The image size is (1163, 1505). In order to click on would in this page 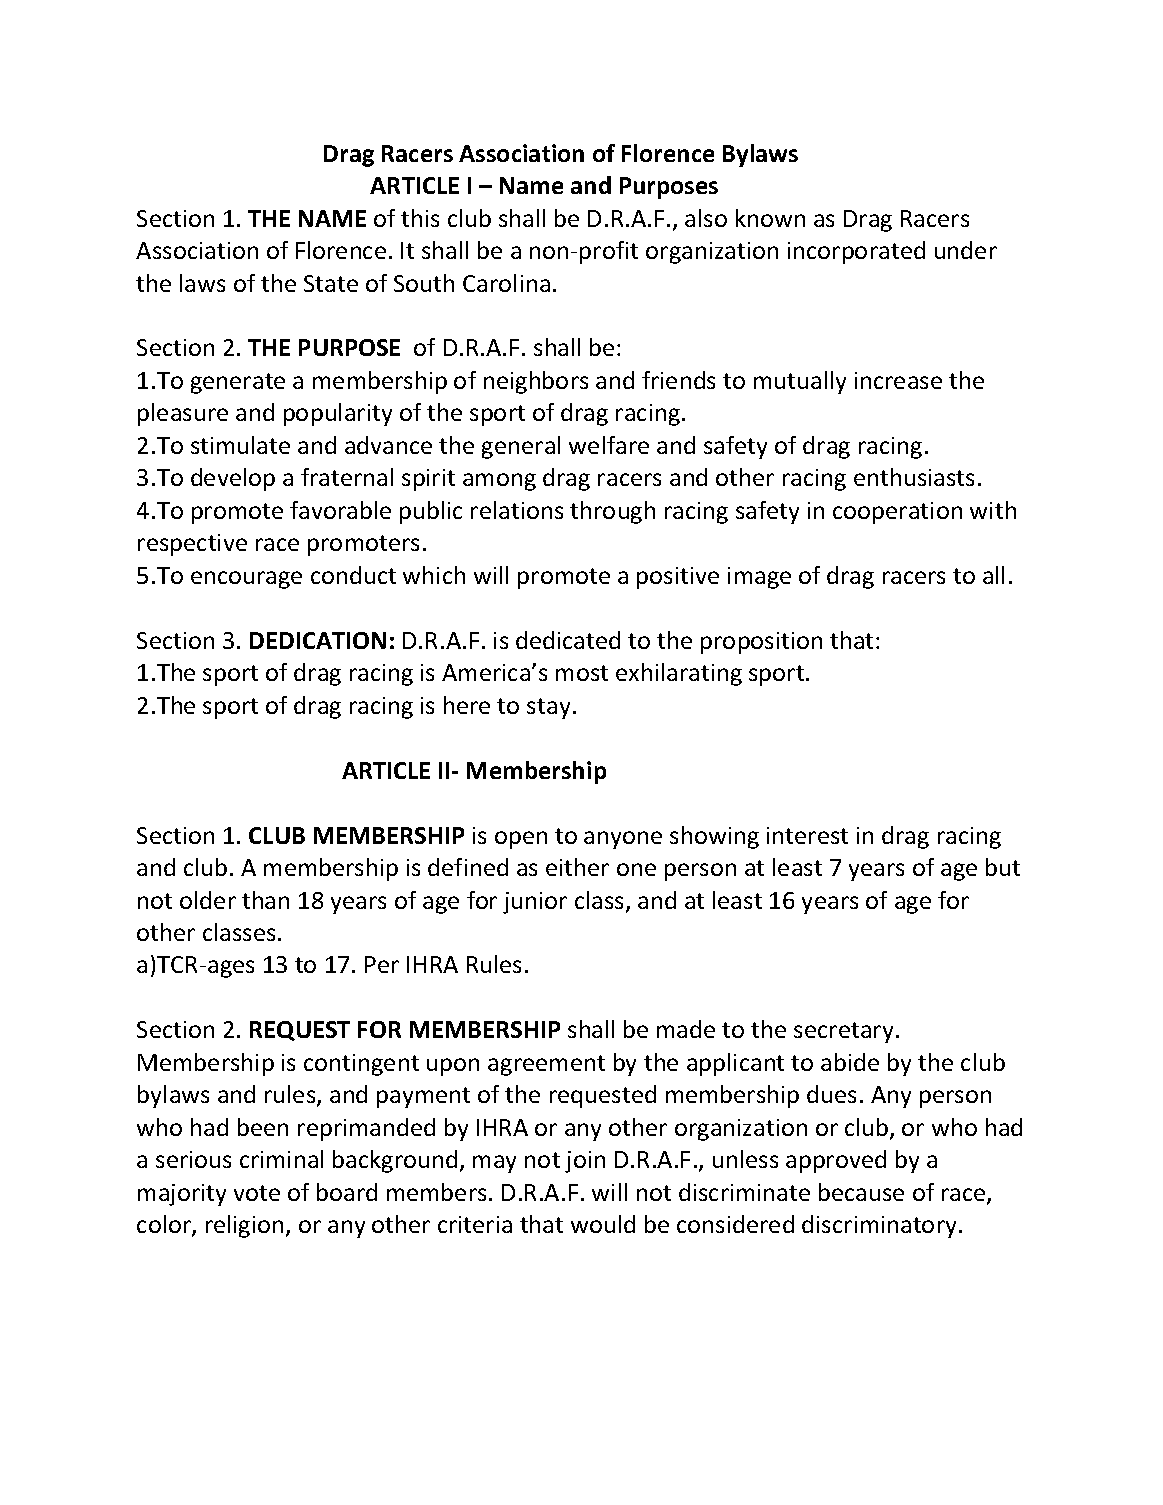, I will do `click(603, 1224)`.
